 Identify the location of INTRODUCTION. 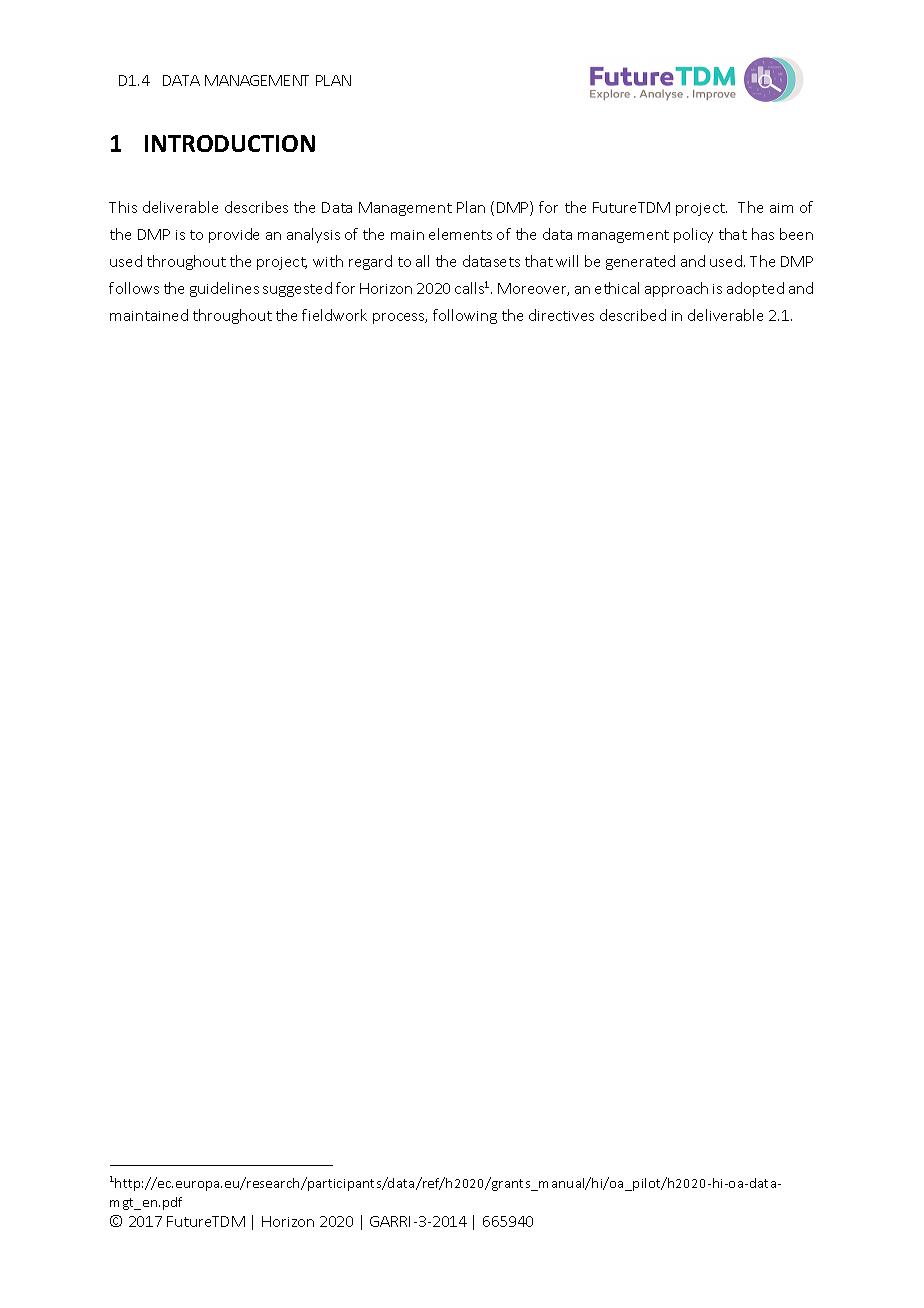
(230, 143).
